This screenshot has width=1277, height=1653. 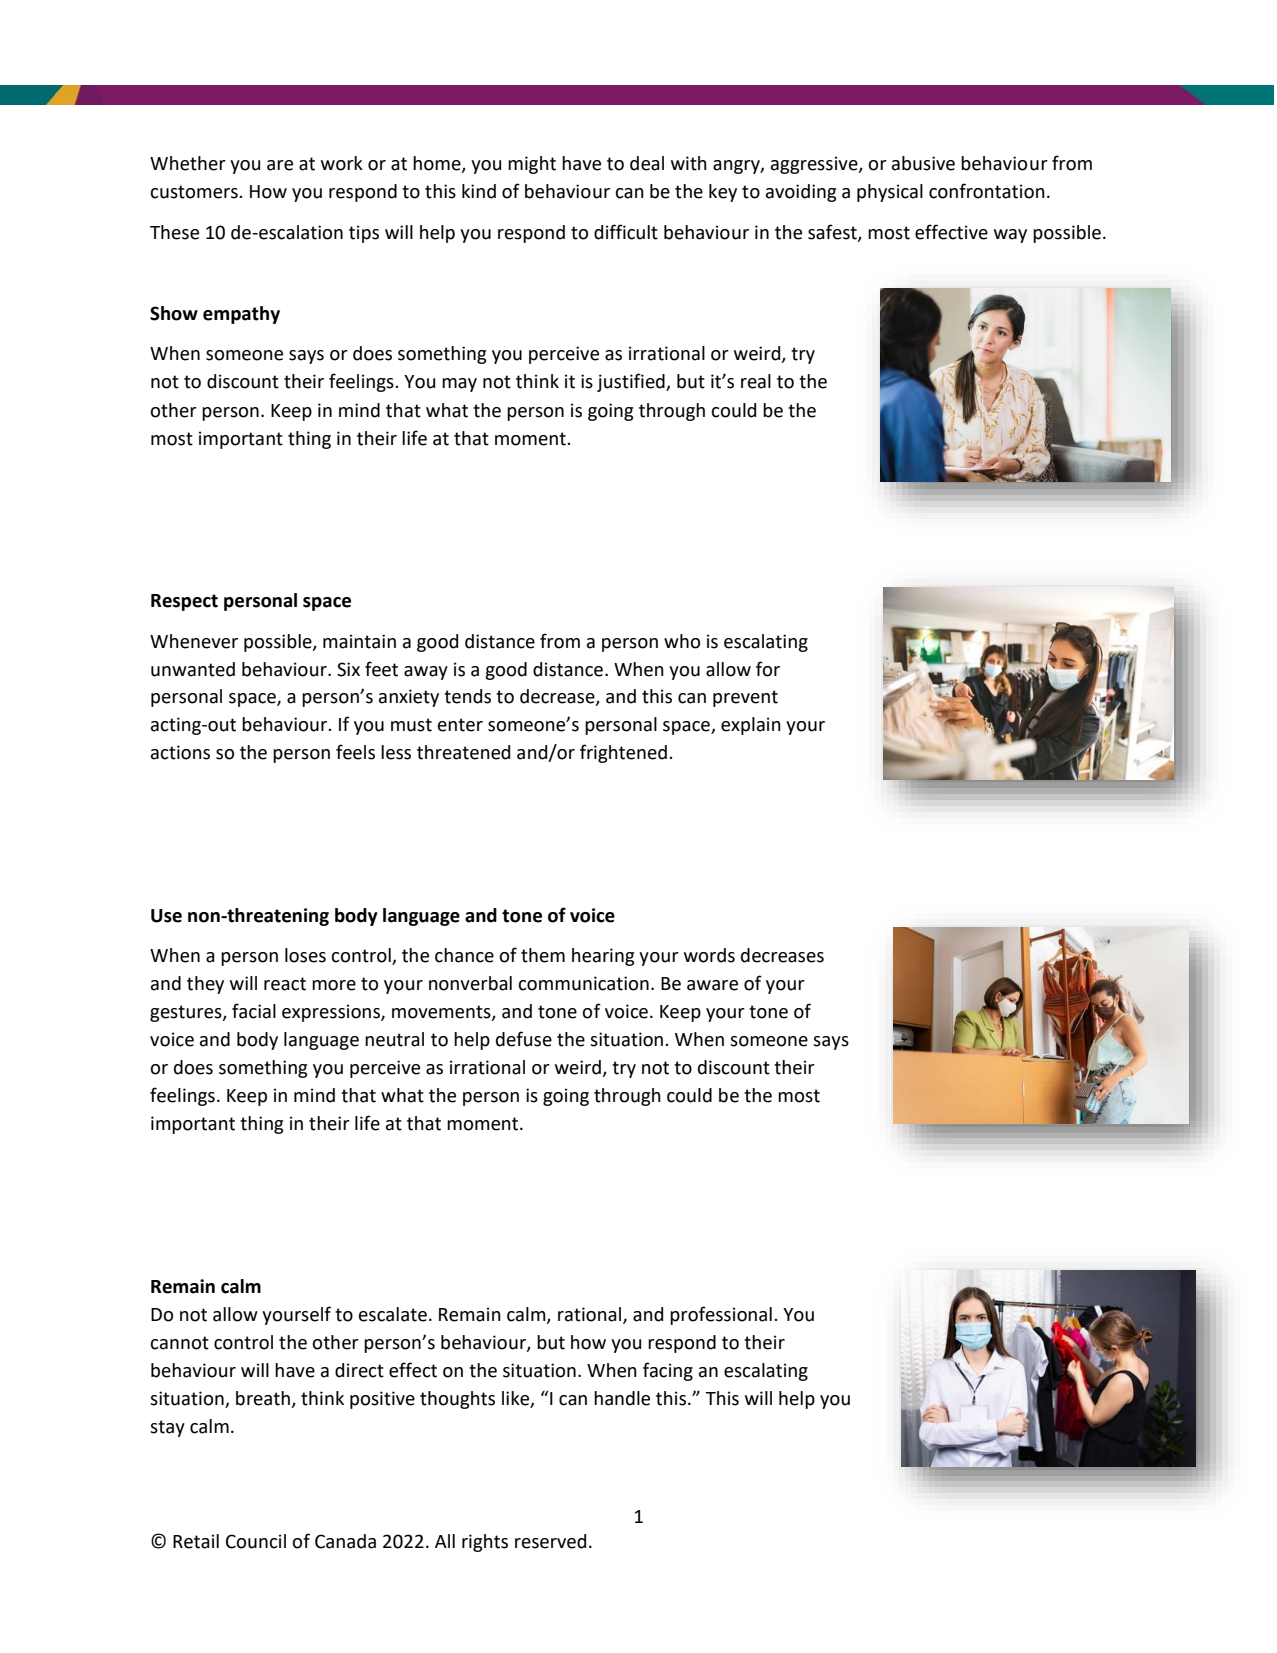 I want to click on for, so click(x=768, y=669).
